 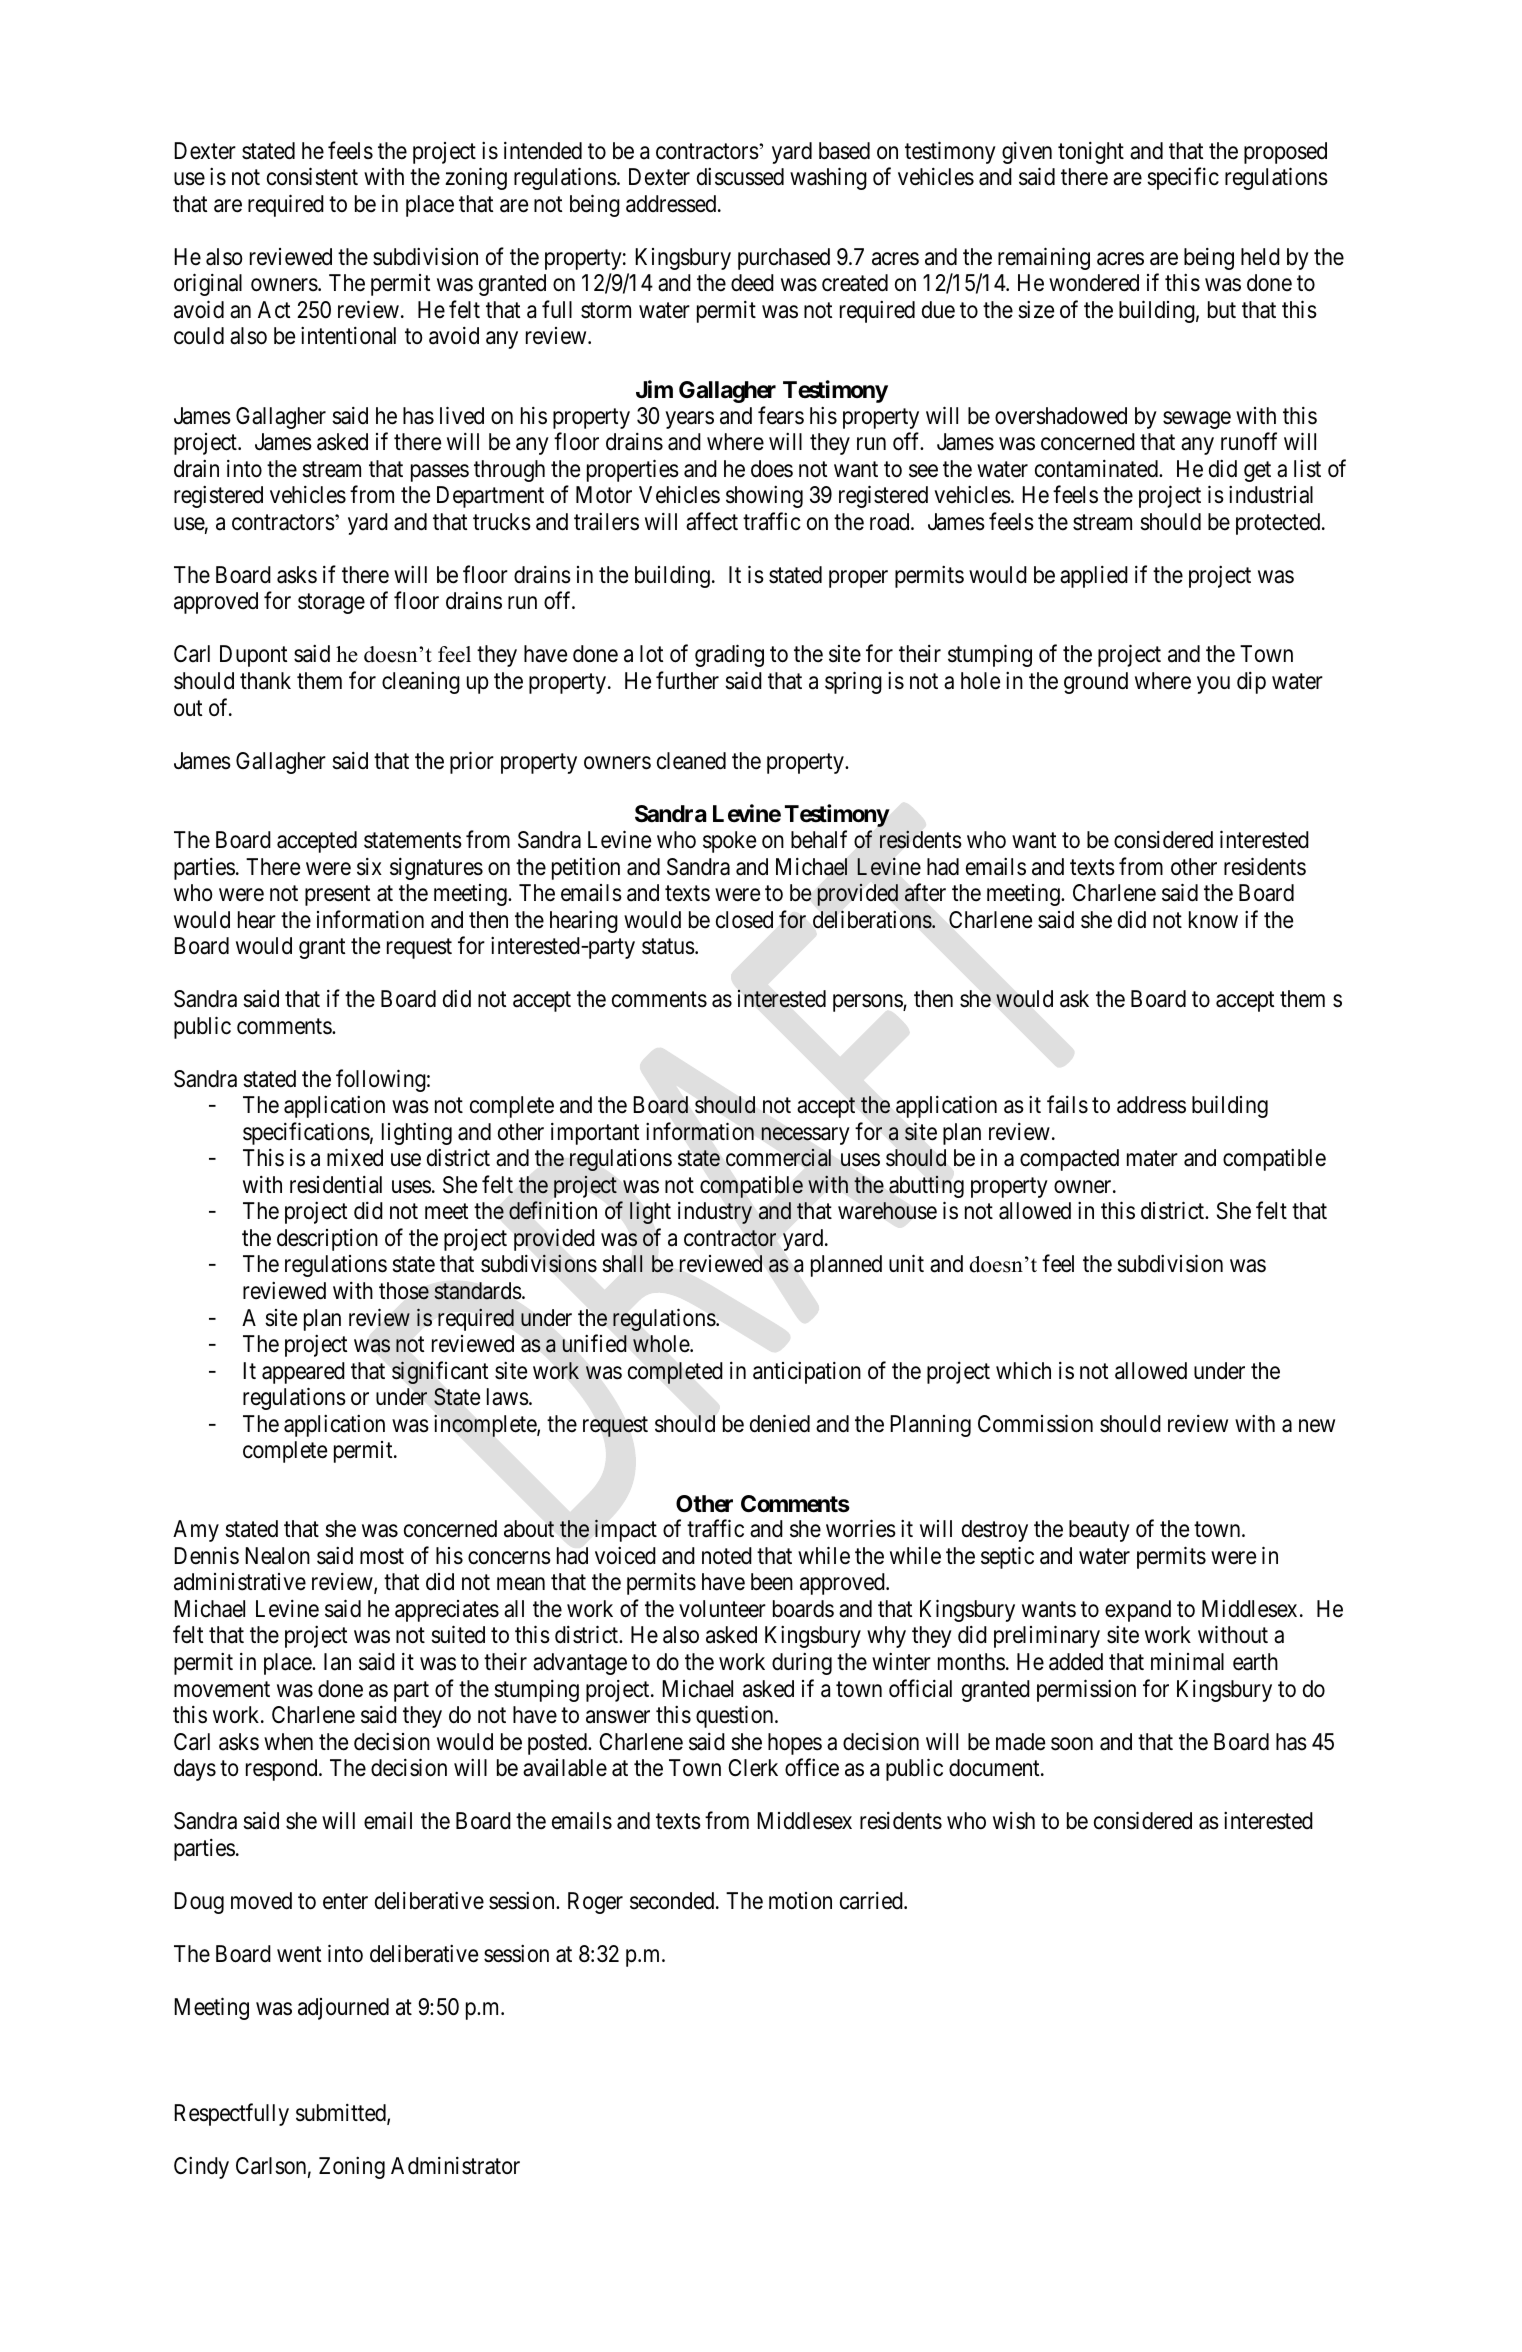 I want to click on commercial, so click(x=778, y=1158).
